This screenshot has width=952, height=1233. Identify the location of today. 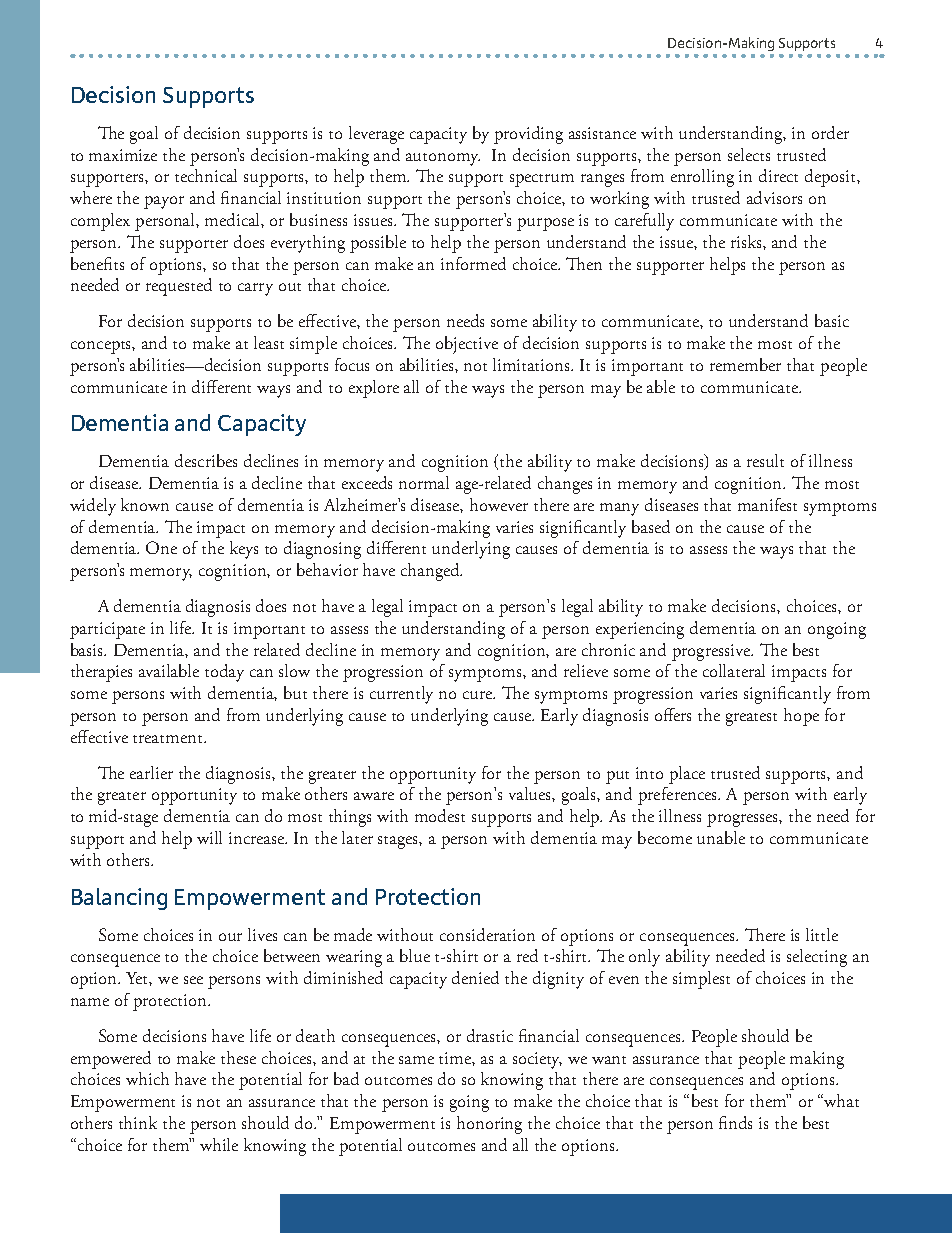
(224, 673).
